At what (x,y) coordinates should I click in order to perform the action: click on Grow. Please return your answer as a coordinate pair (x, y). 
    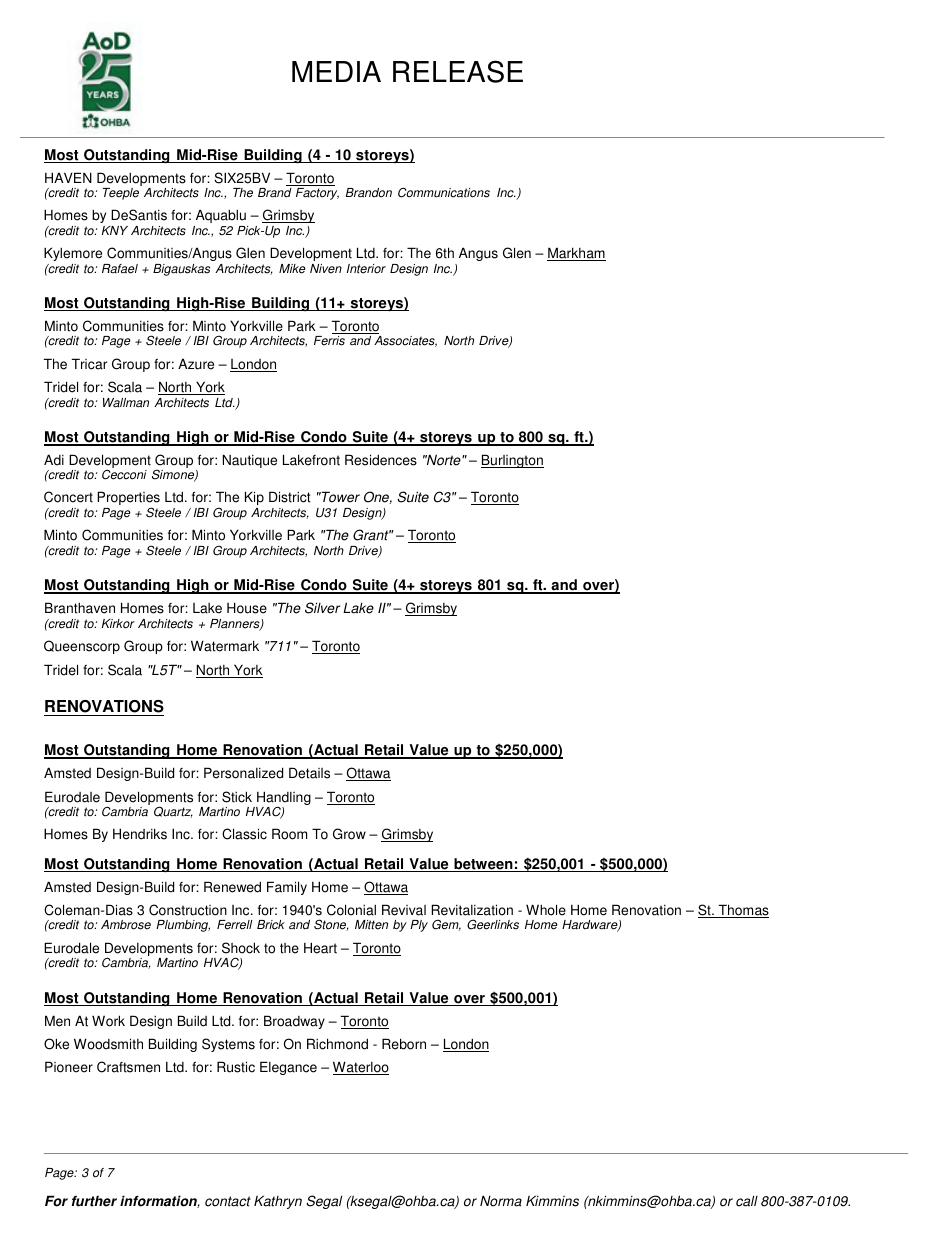
    Looking at the image, I should click on (349, 834).
